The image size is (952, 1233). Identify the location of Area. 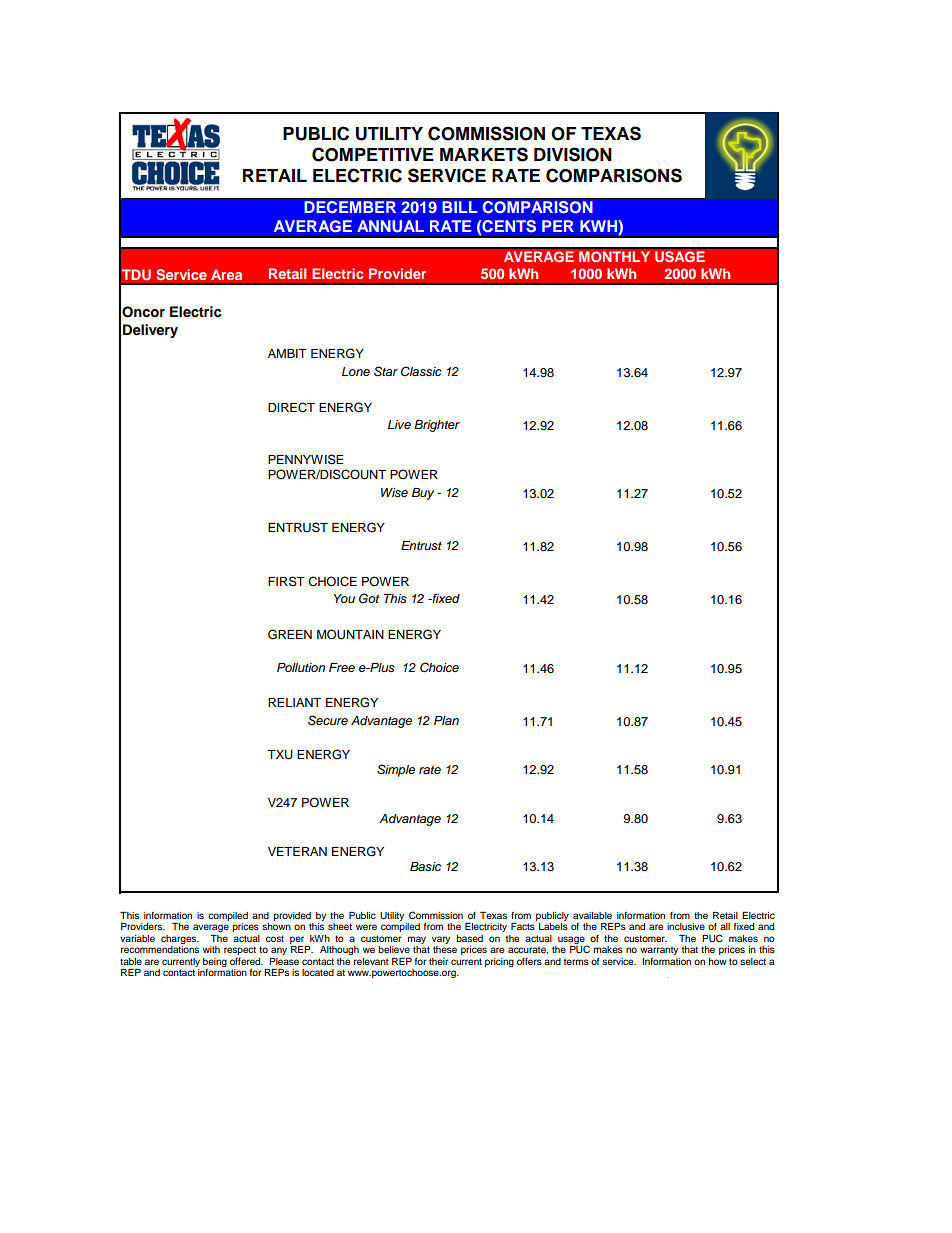
(226, 274).
